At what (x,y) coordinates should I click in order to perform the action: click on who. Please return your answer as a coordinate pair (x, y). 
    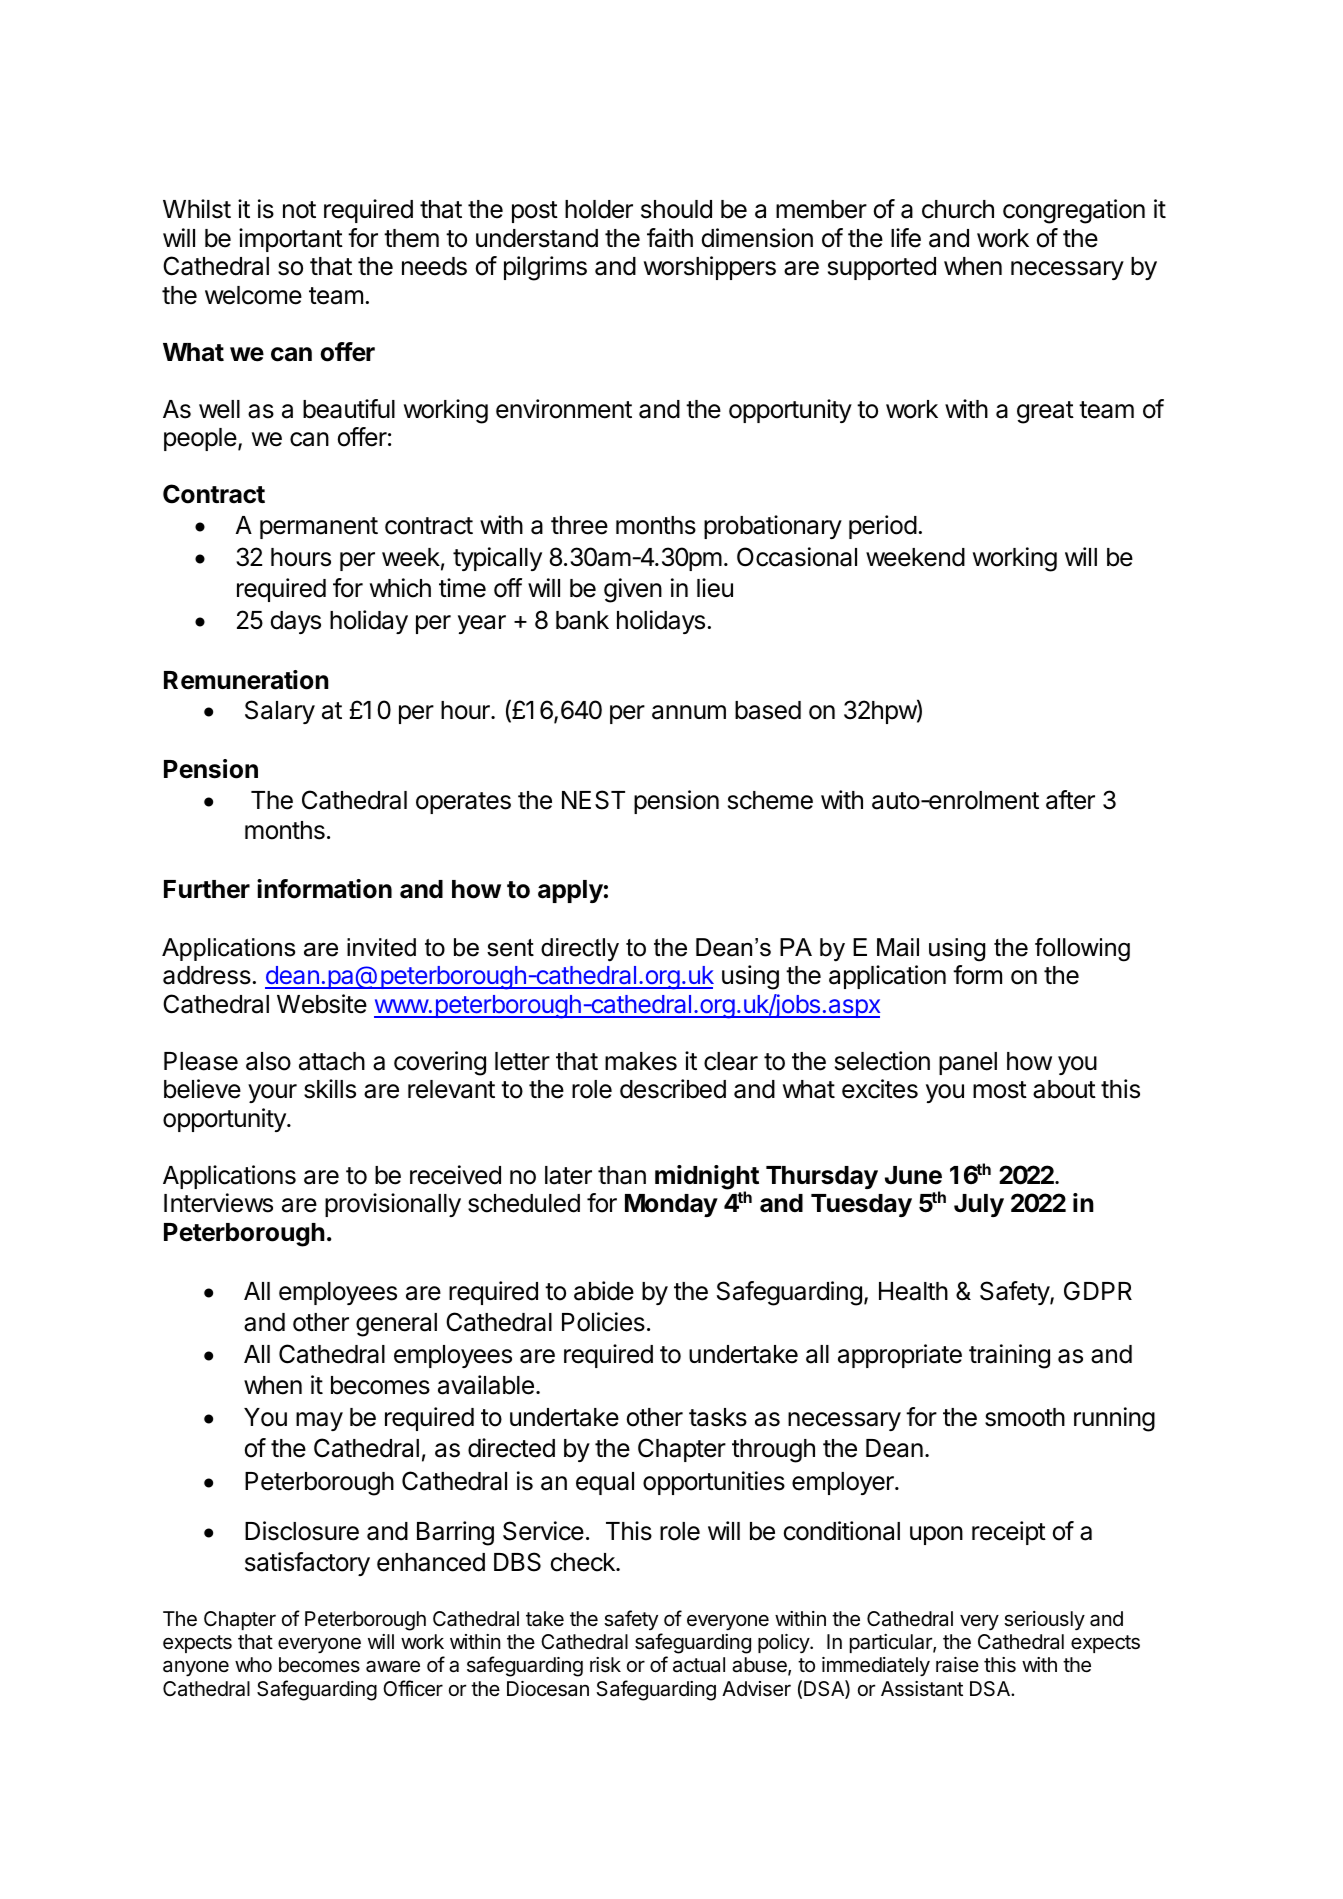
    Looking at the image, I should click on (253, 1664).
